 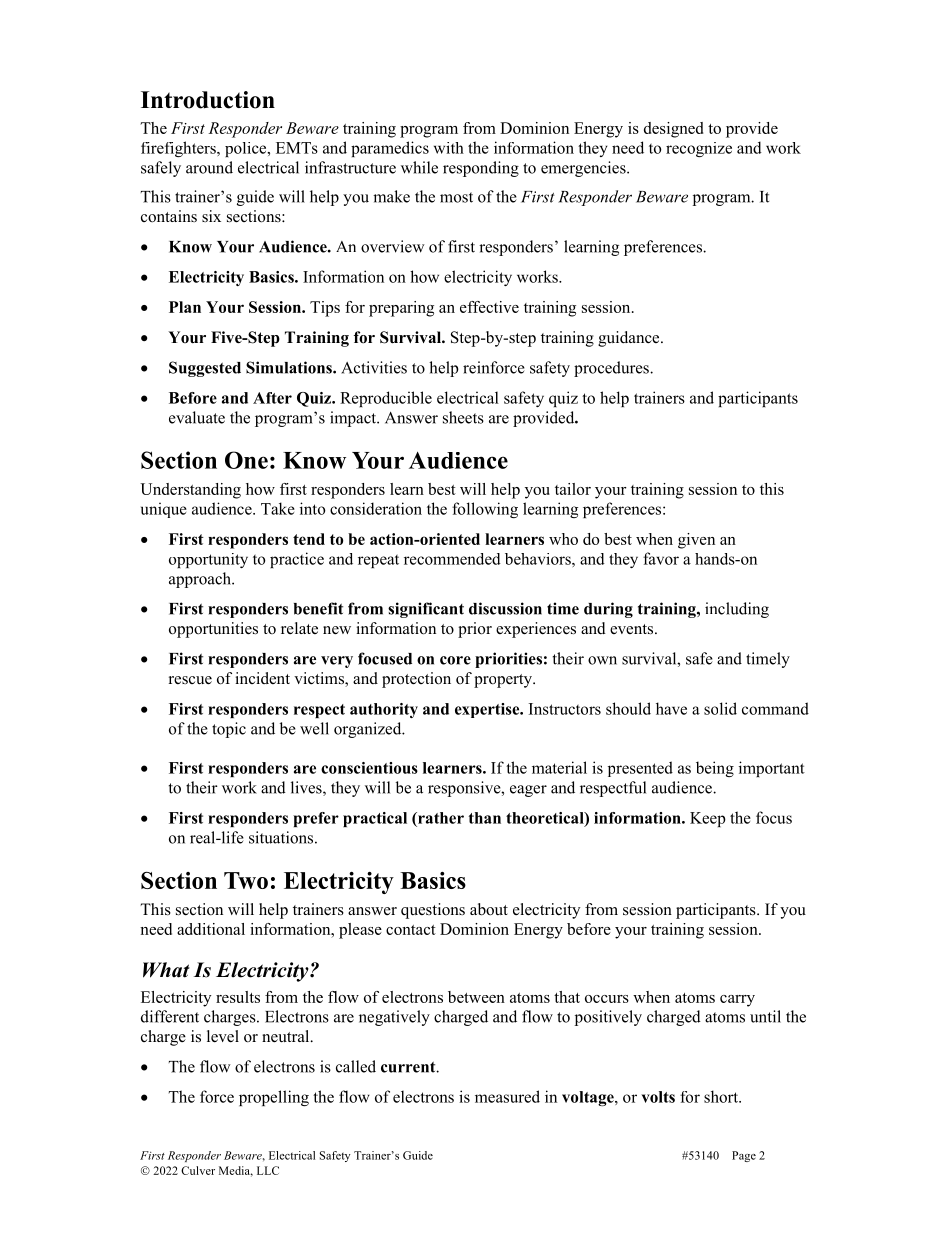 What do you see at coordinates (699, 149) in the image?
I see `recognize` at bounding box center [699, 149].
